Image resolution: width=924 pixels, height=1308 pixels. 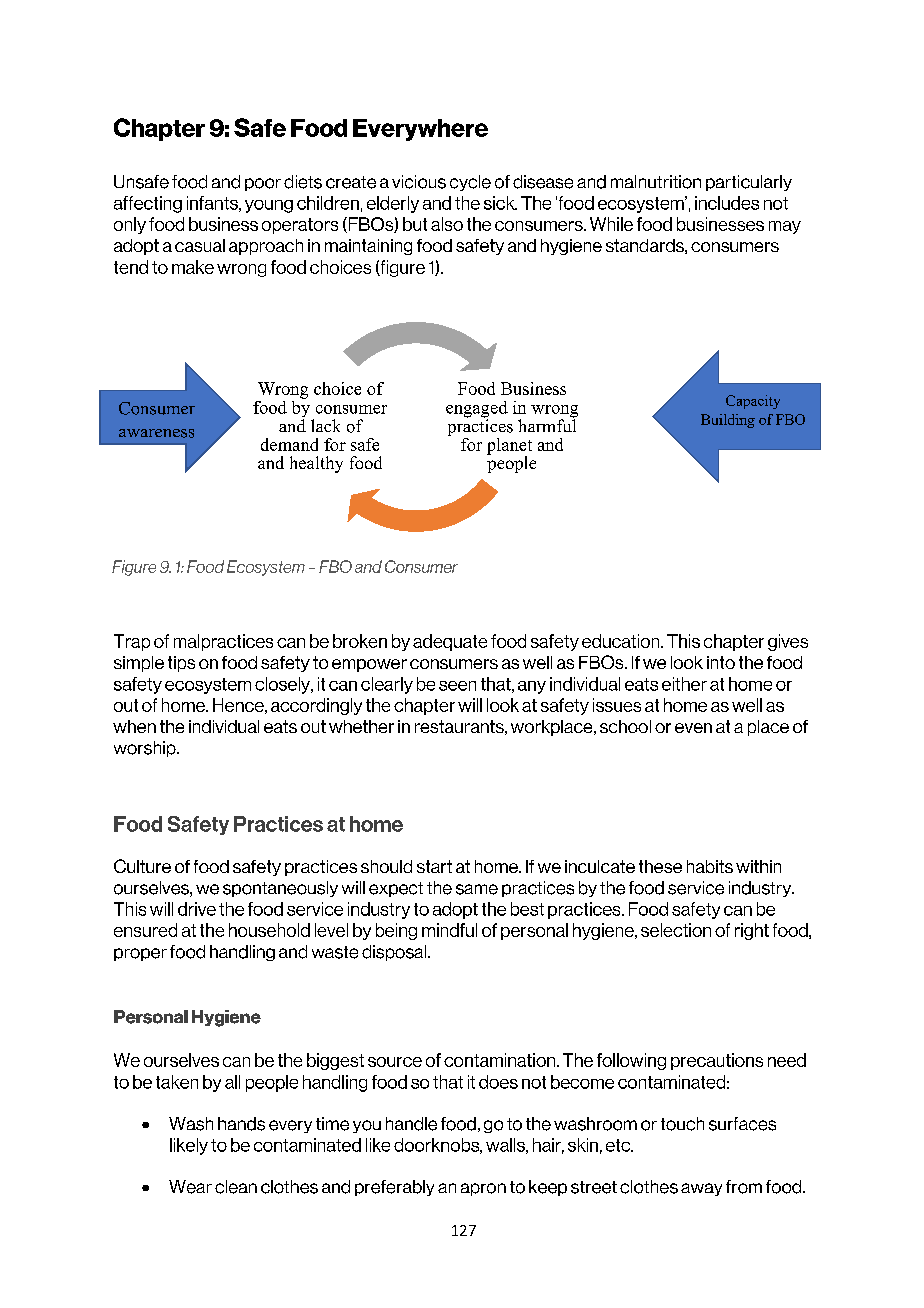 I want to click on Wear, so click(x=190, y=1187).
